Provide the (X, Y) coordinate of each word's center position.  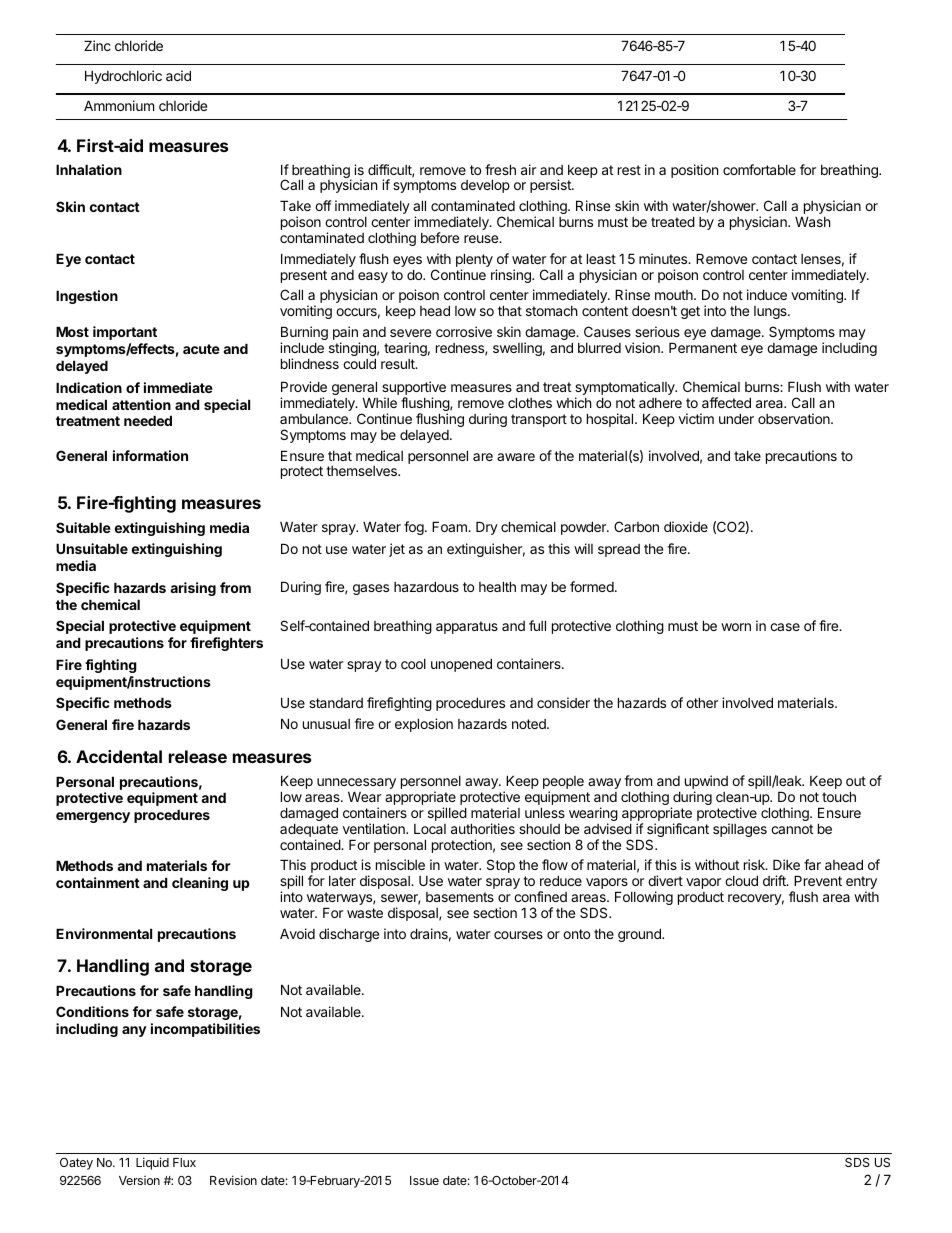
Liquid (152, 1163)
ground (640, 935)
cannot (792, 829)
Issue (424, 1180)
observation (795, 418)
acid (178, 75)
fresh (500, 169)
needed (148, 420)
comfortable (759, 169)
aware (516, 457)
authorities (483, 828)
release (198, 756)
